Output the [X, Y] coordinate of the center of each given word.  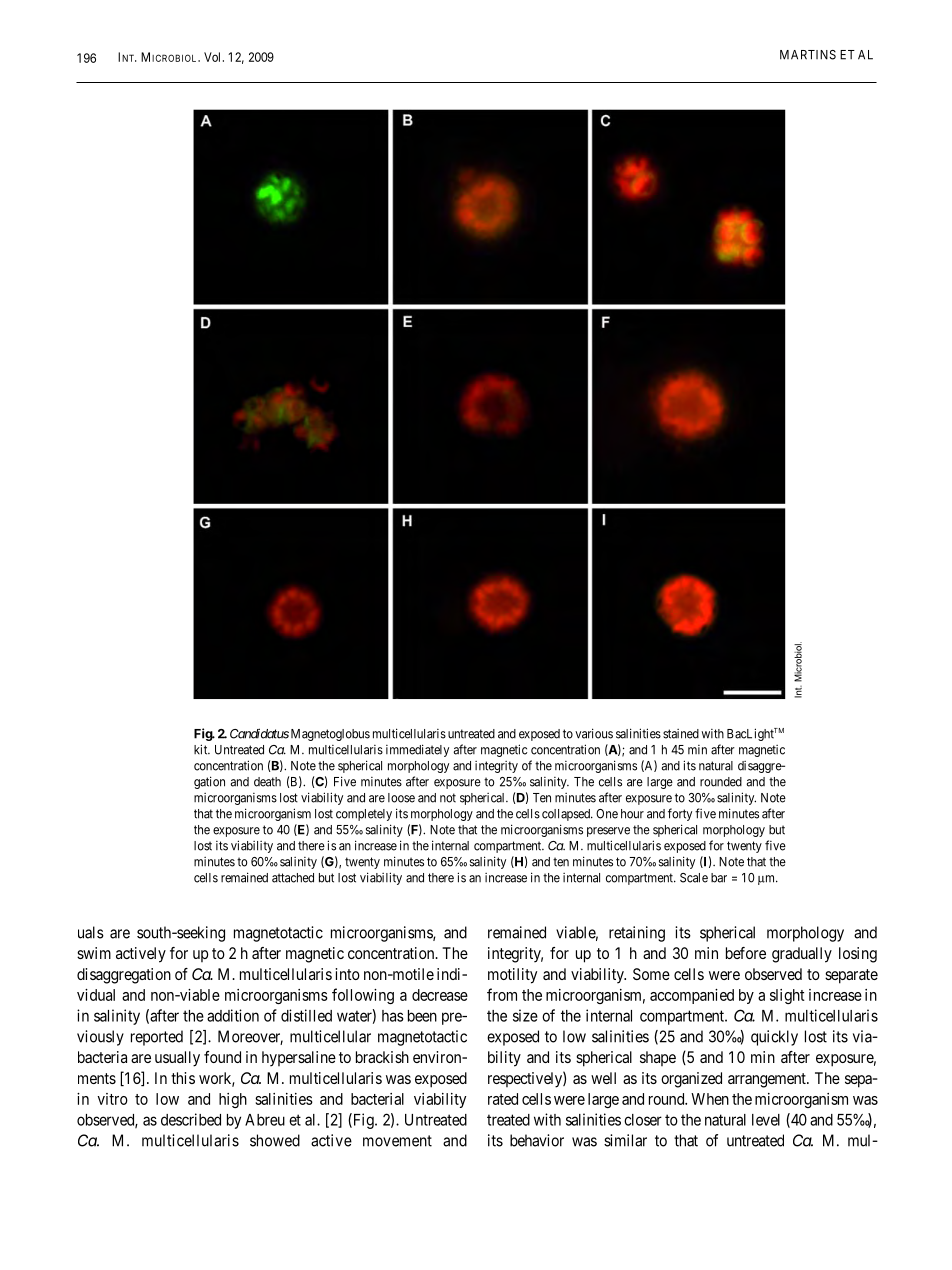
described [191, 1119]
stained [681, 734]
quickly [774, 1038]
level [766, 1120]
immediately [417, 750]
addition [233, 1015]
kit [202, 749]
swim [94, 953]
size [525, 1015]
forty [680, 814]
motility [512, 976]
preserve [608, 832]
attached [293, 878]
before [746, 953]
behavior [537, 1140]
